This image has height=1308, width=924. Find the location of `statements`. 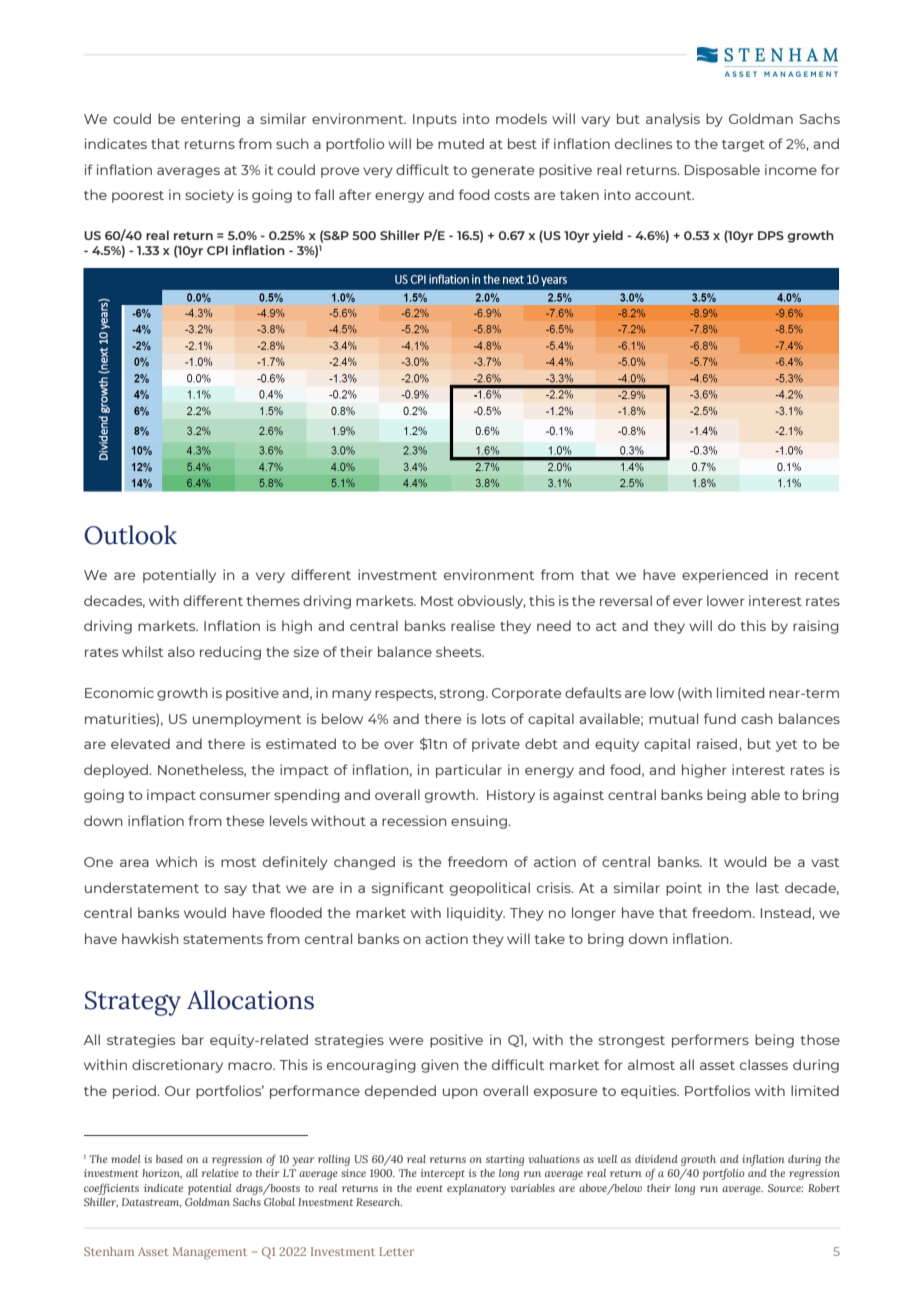

statements is located at coordinates (223, 939).
